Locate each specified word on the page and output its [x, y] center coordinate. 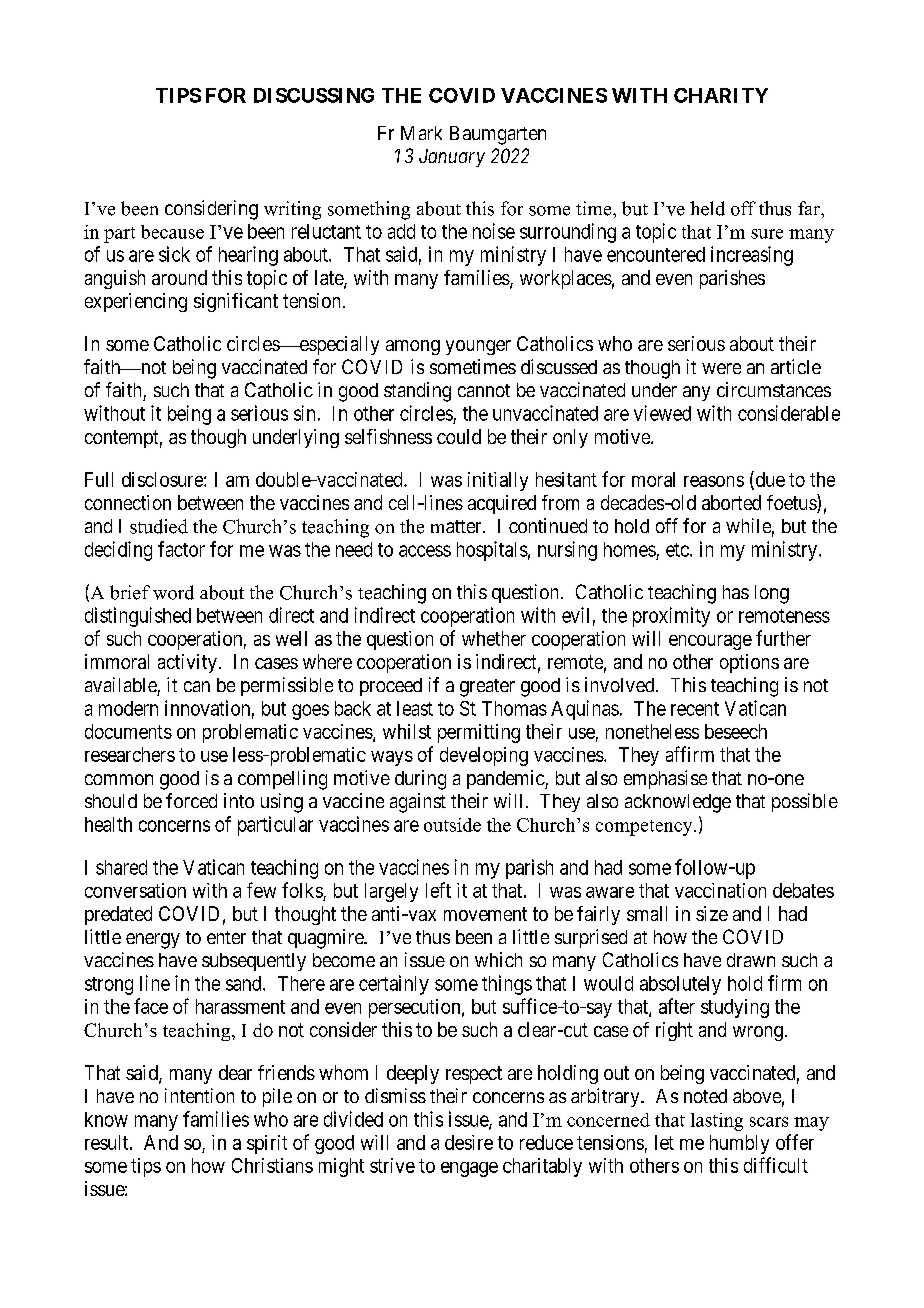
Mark [421, 133]
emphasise [665, 779]
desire [469, 1142]
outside [452, 825]
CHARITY [721, 95]
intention [199, 1095]
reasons [714, 481]
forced [191, 800]
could [459, 436]
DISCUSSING [314, 95]
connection [128, 502]
